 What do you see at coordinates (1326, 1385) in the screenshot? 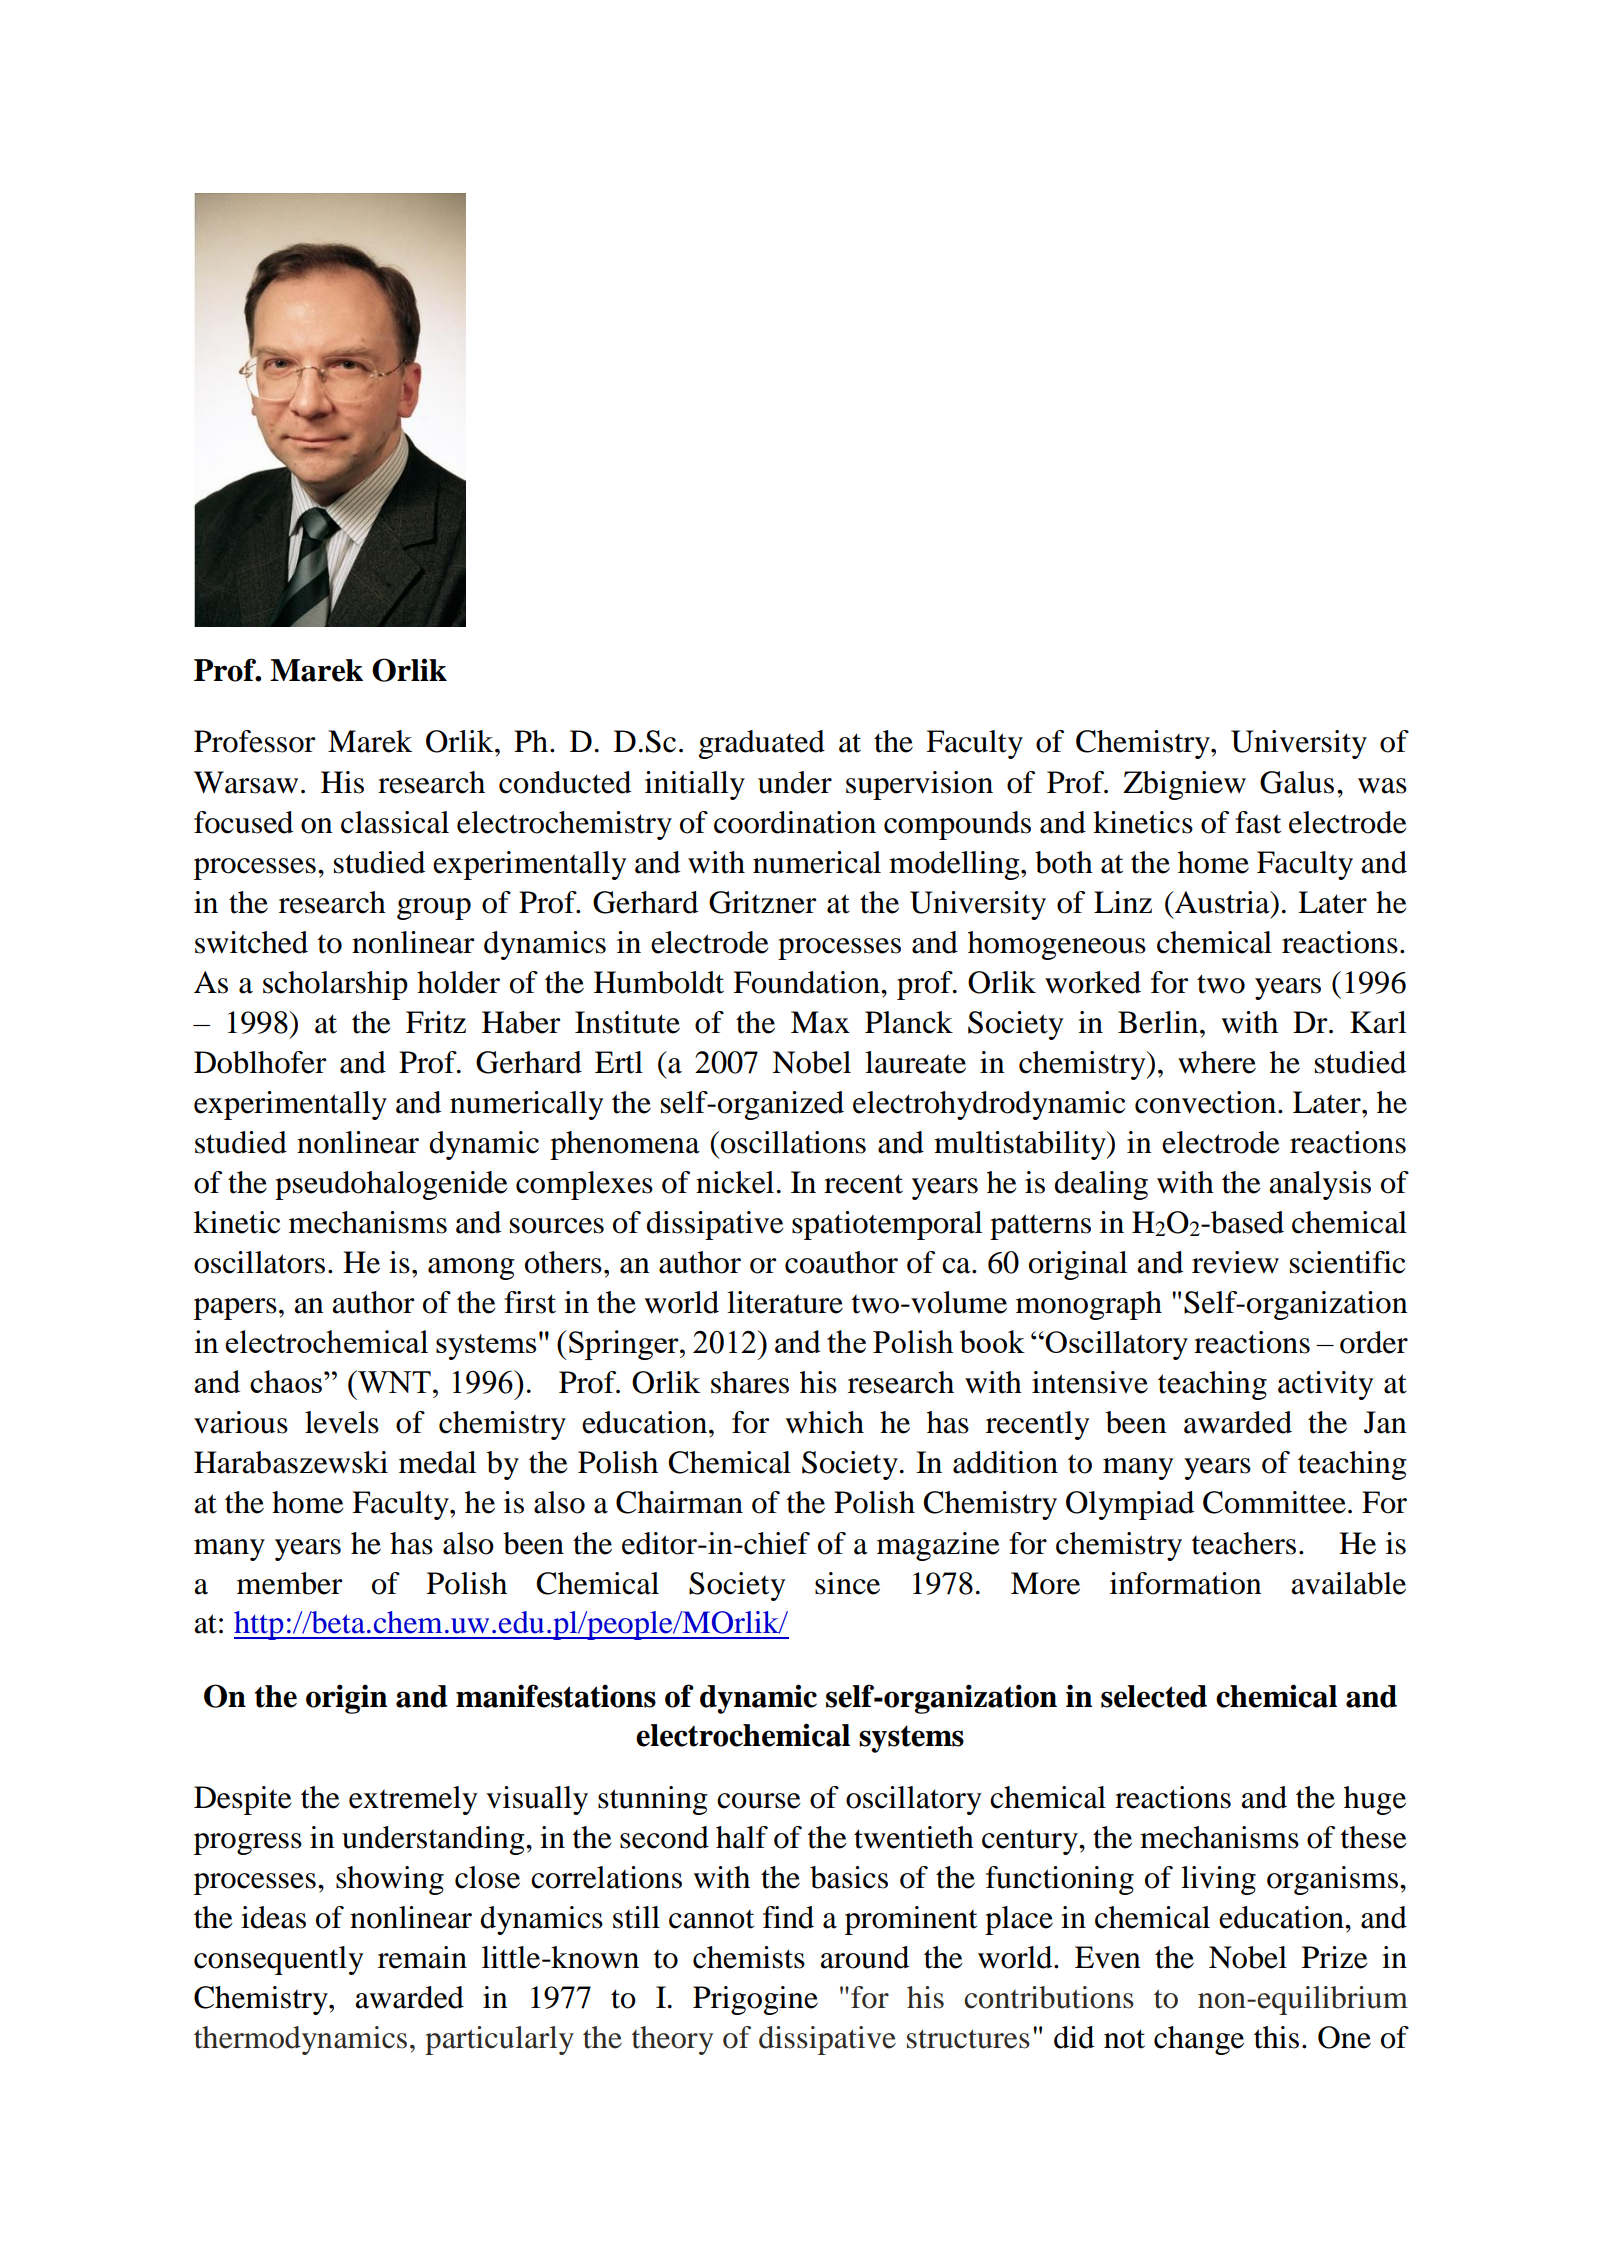
I see `activity` at bounding box center [1326, 1385].
